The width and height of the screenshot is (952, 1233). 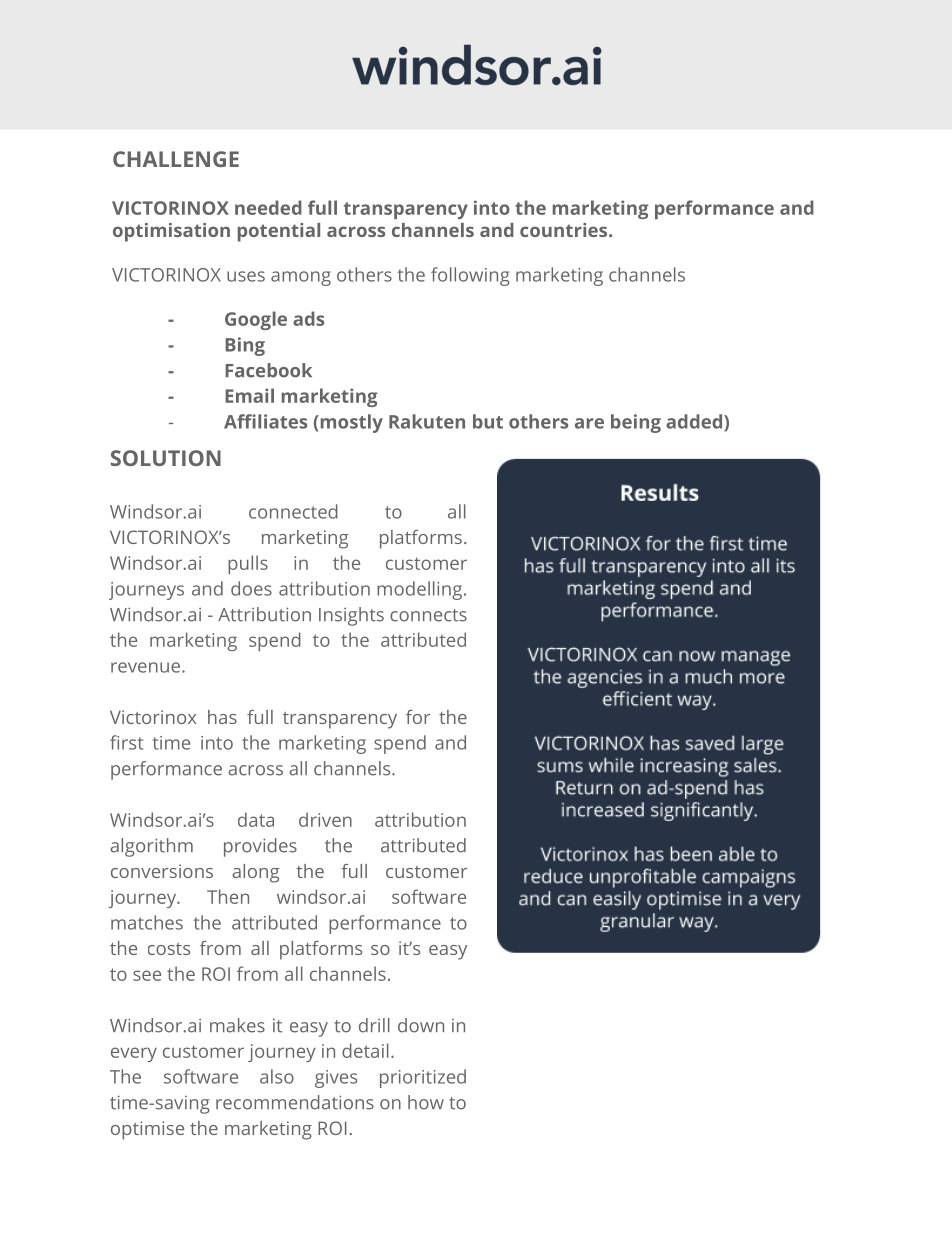 What do you see at coordinates (470, 276) in the screenshot?
I see `following` at bounding box center [470, 276].
